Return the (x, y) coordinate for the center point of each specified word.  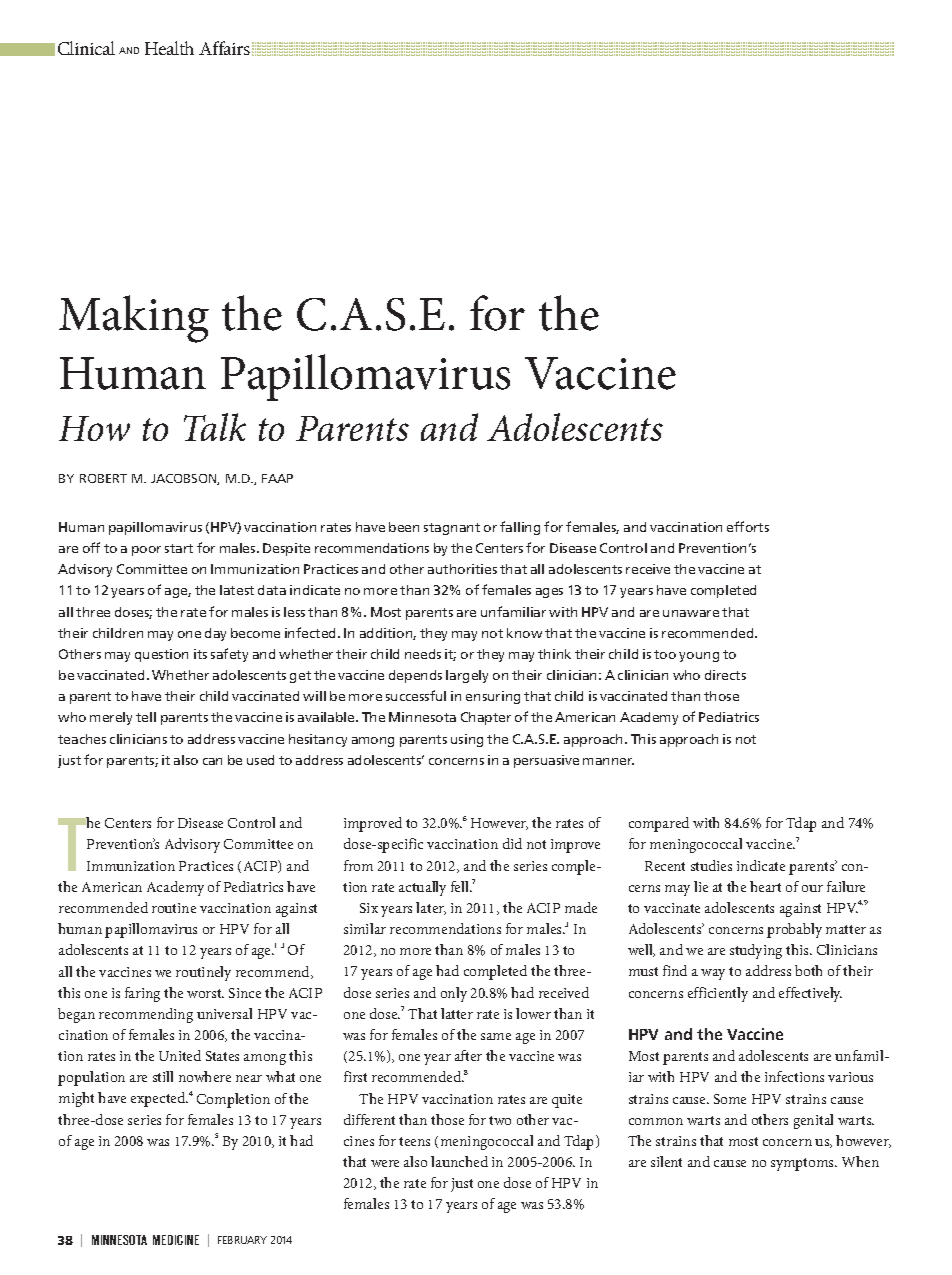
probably (794, 930)
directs (725, 675)
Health (169, 48)
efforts (748, 526)
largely (467, 676)
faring (142, 994)
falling (520, 528)
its (200, 654)
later (431, 908)
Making (134, 319)
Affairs (224, 48)
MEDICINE (176, 1240)
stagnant (452, 529)
